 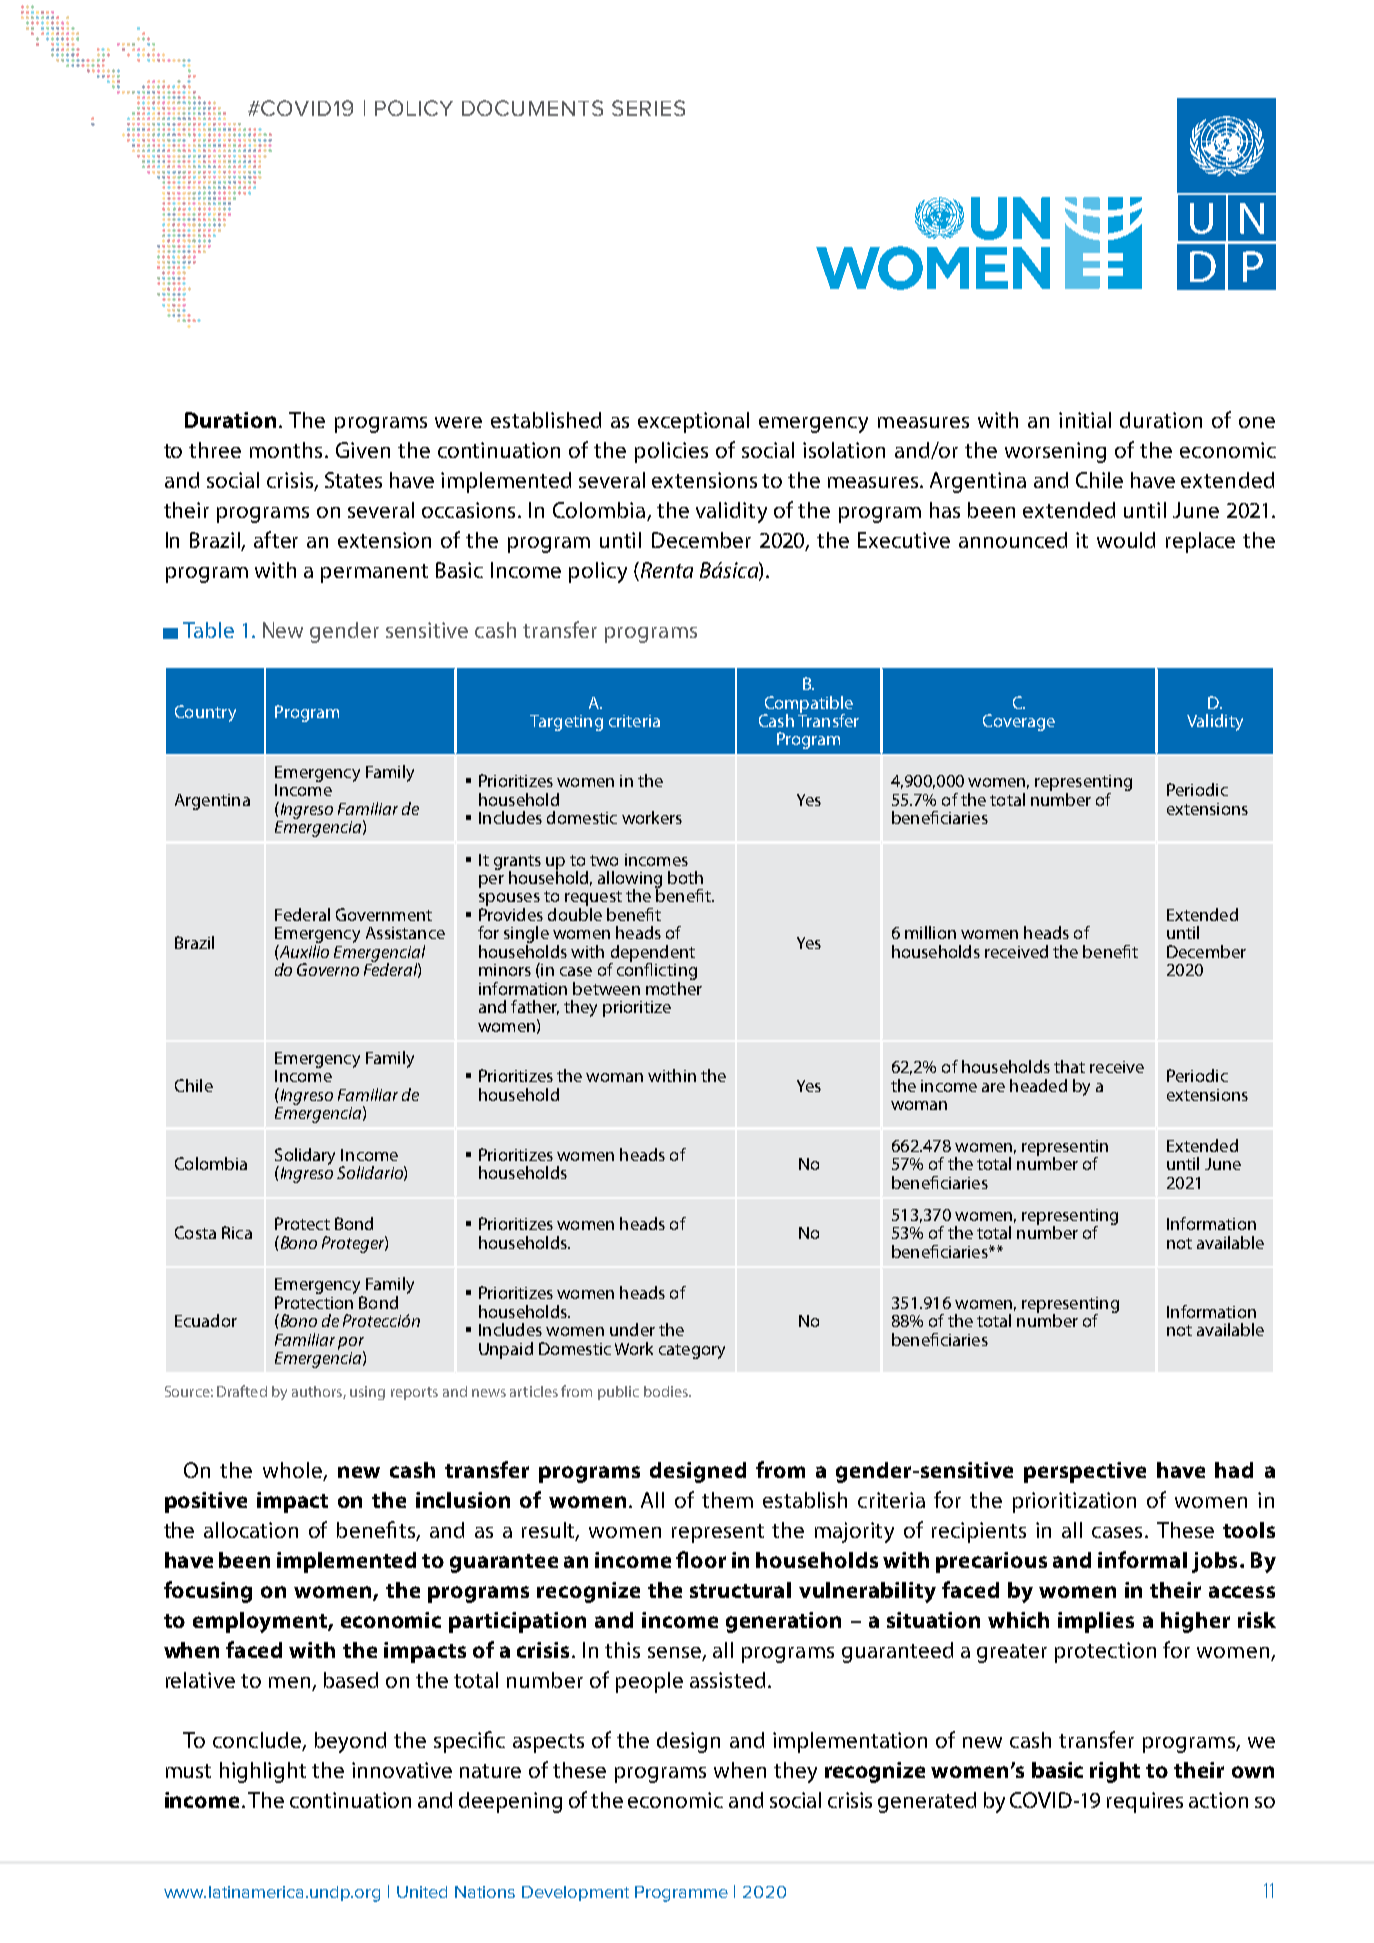 I want to click on initial, so click(x=1085, y=420).
